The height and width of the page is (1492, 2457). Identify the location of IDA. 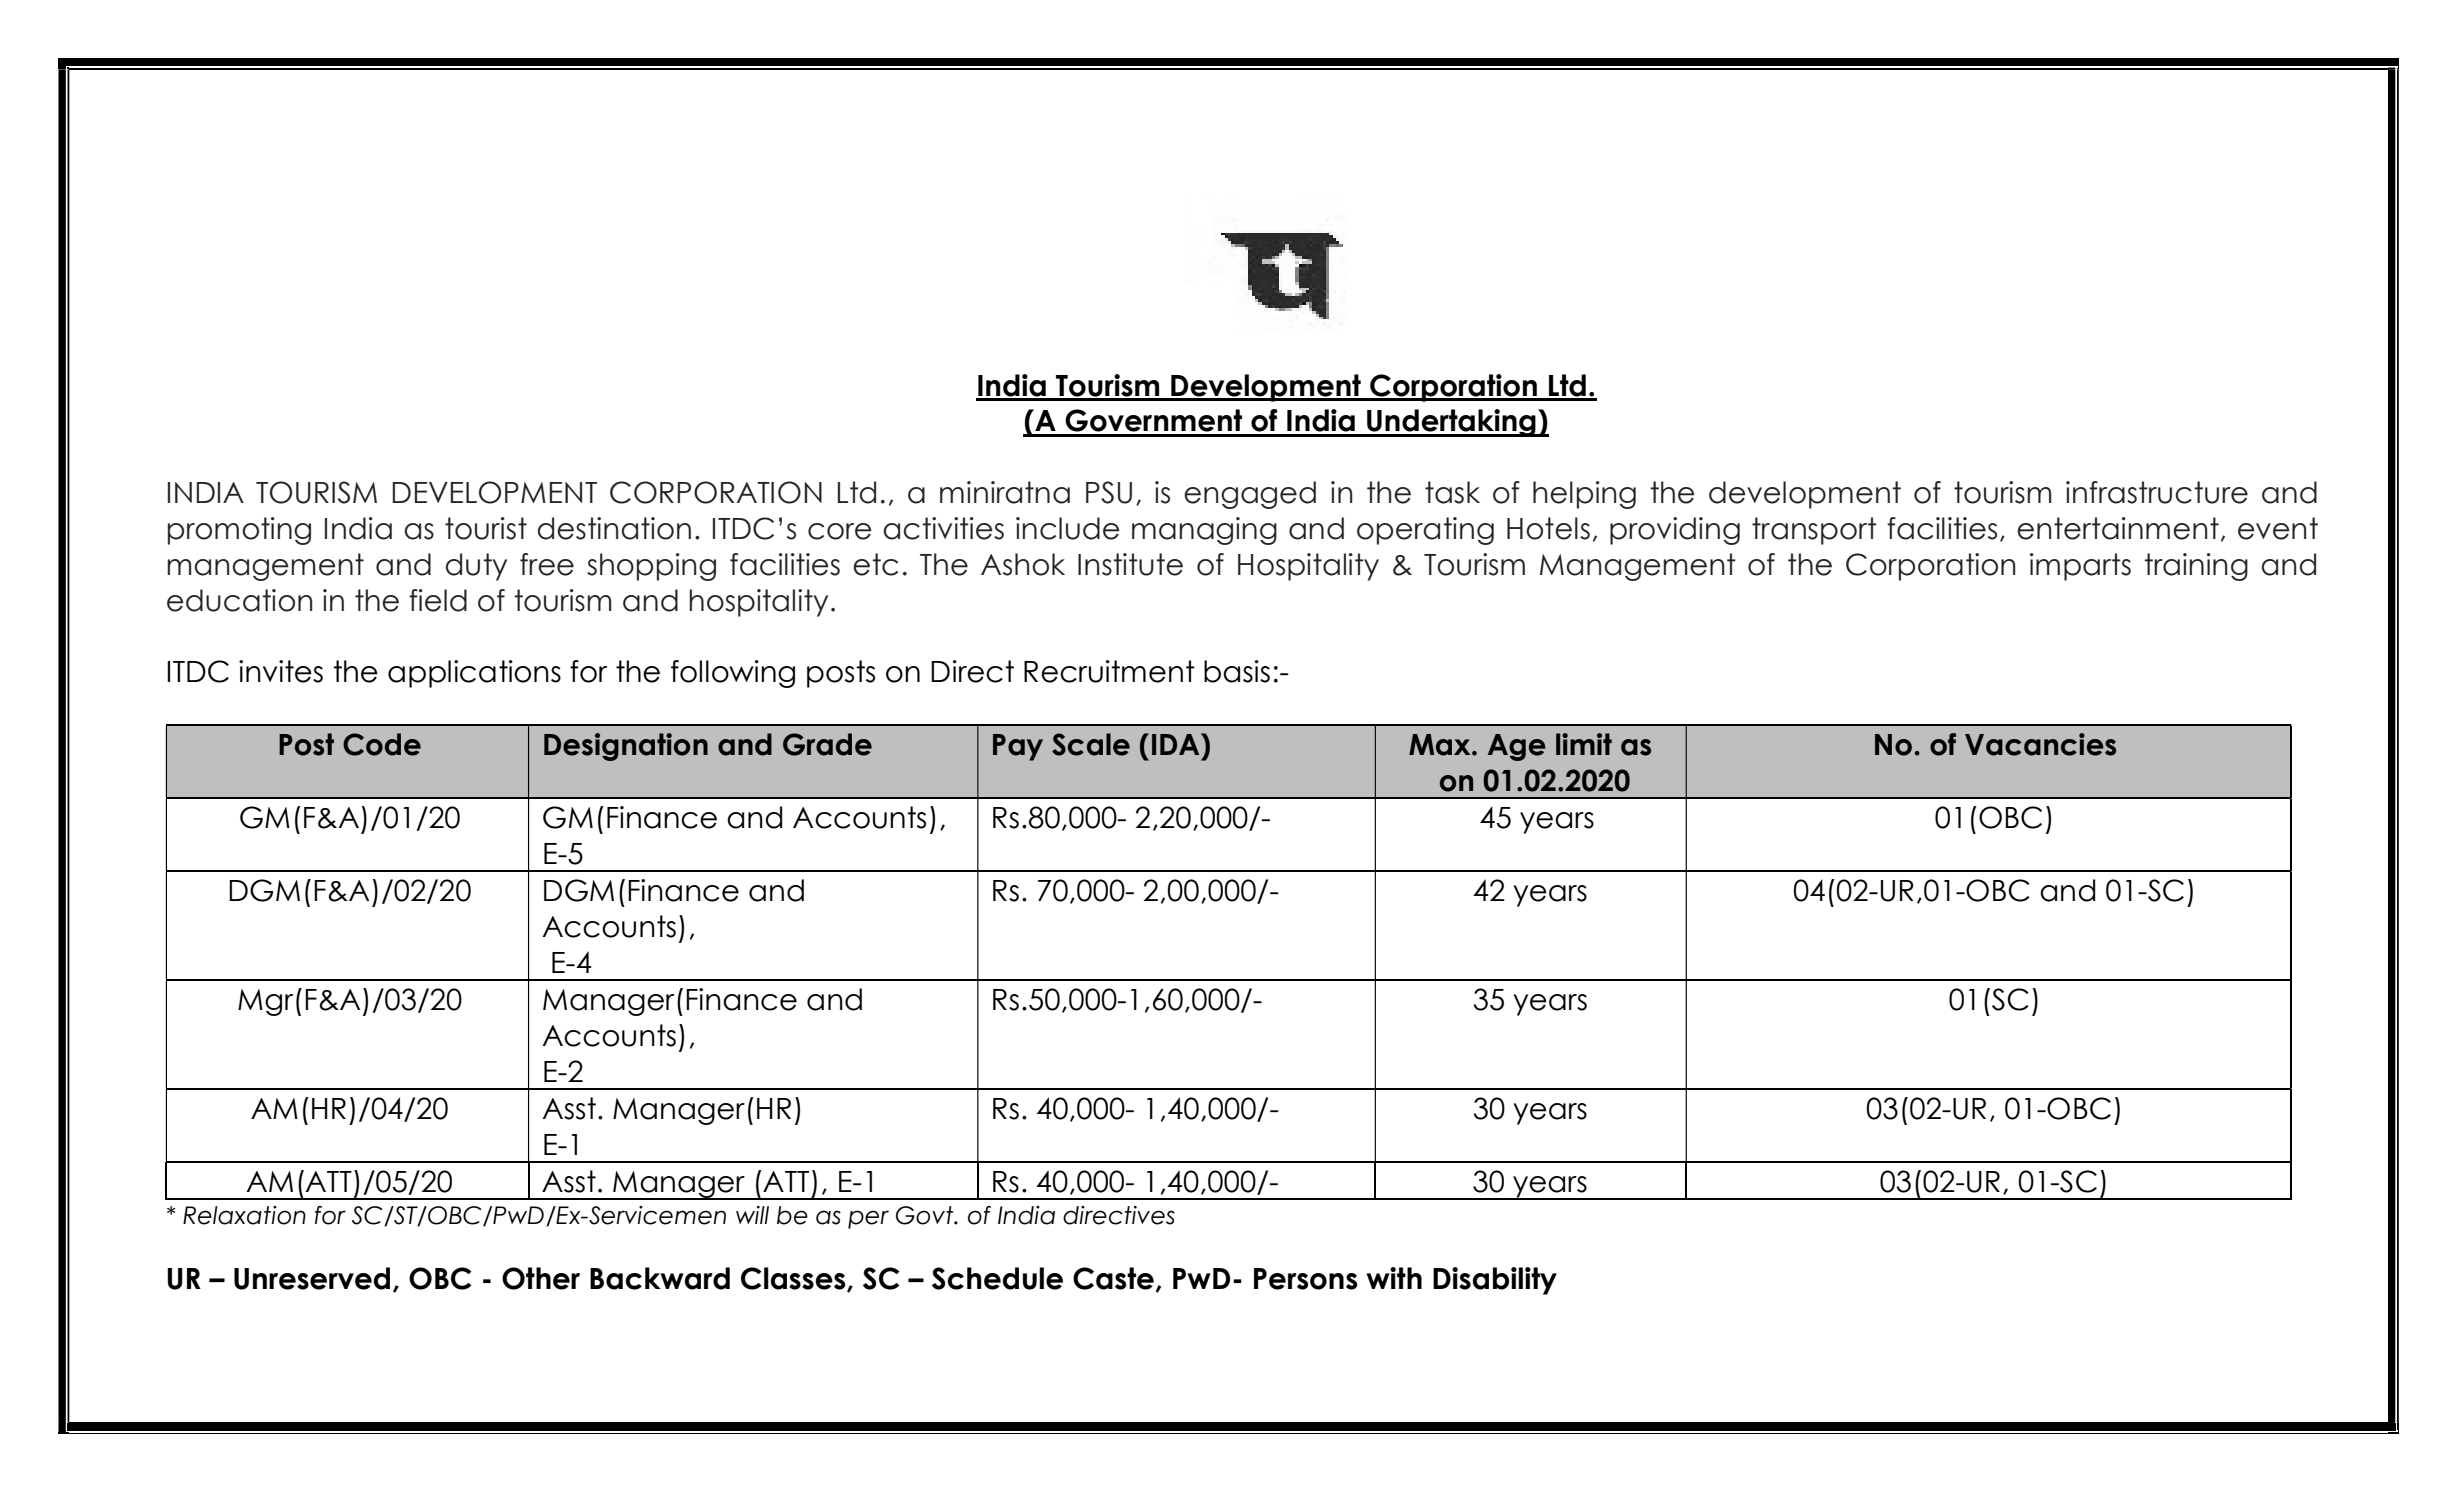
(1177, 744).
